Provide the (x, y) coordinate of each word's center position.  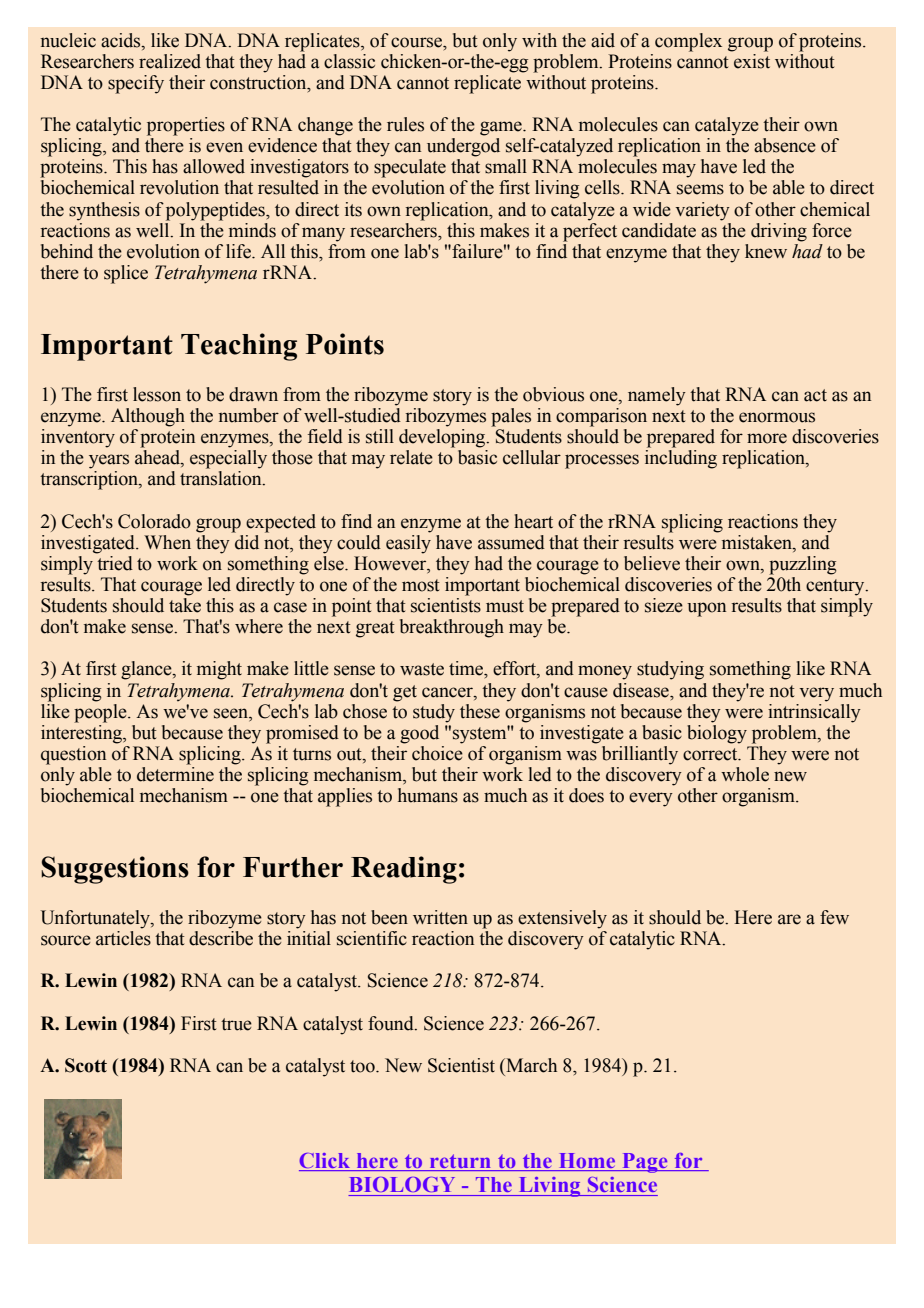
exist (751, 60)
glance (147, 670)
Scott (86, 1065)
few (834, 917)
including (681, 459)
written (440, 917)
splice (126, 274)
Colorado (154, 521)
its (353, 209)
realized (170, 61)
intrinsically (814, 712)
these (480, 711)
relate (411, 457)
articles (123, 938)
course (418, 42)
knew (766, 251)
